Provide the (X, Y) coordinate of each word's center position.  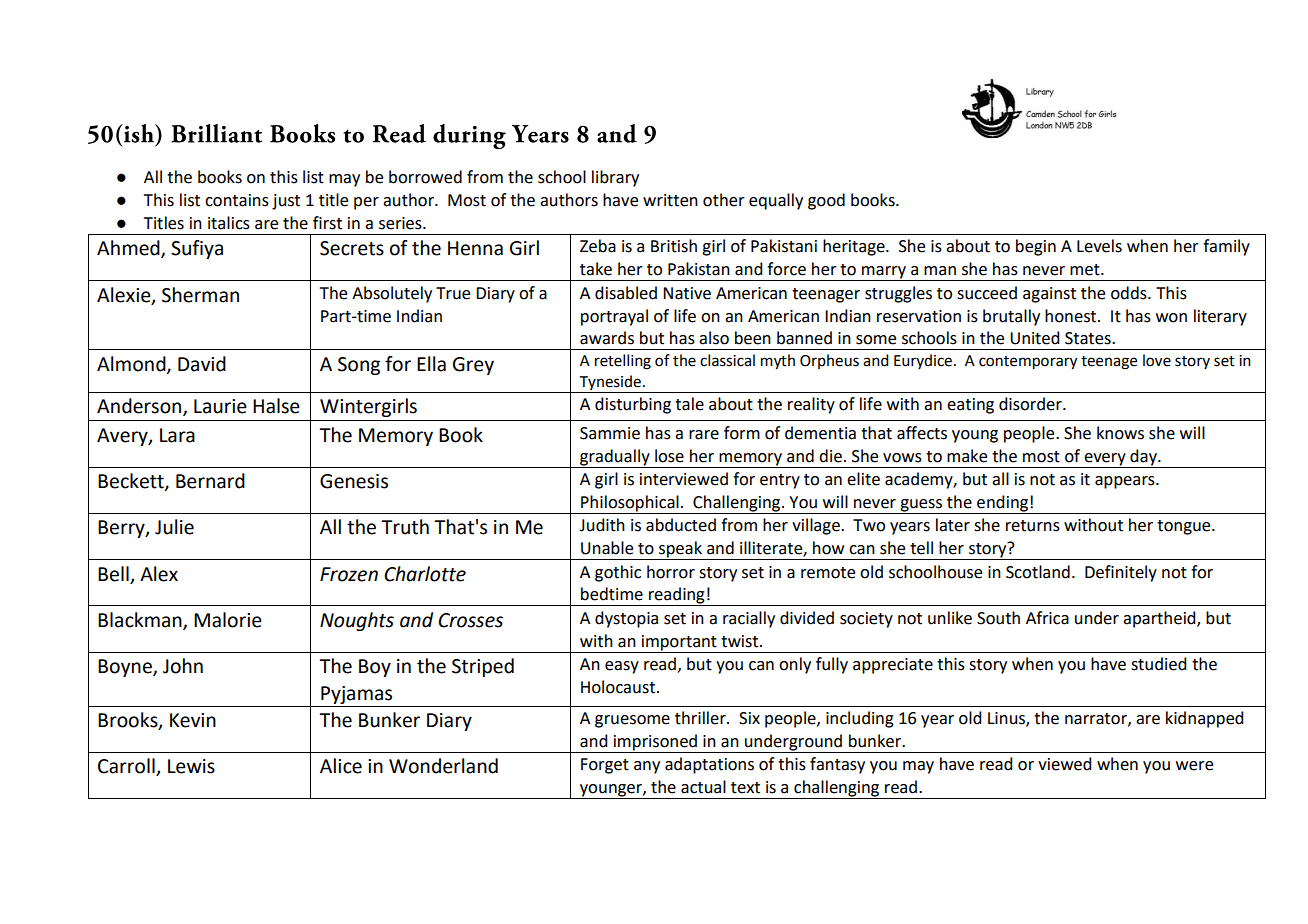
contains (237, 200)
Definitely (1121, 573)
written (670, 200)
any (647, 767)
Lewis (191, 766)
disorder (1031, 404)
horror (671, 572)
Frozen (349, 574)
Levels (1099, 246)
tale (689, 404)
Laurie (220, 406)
